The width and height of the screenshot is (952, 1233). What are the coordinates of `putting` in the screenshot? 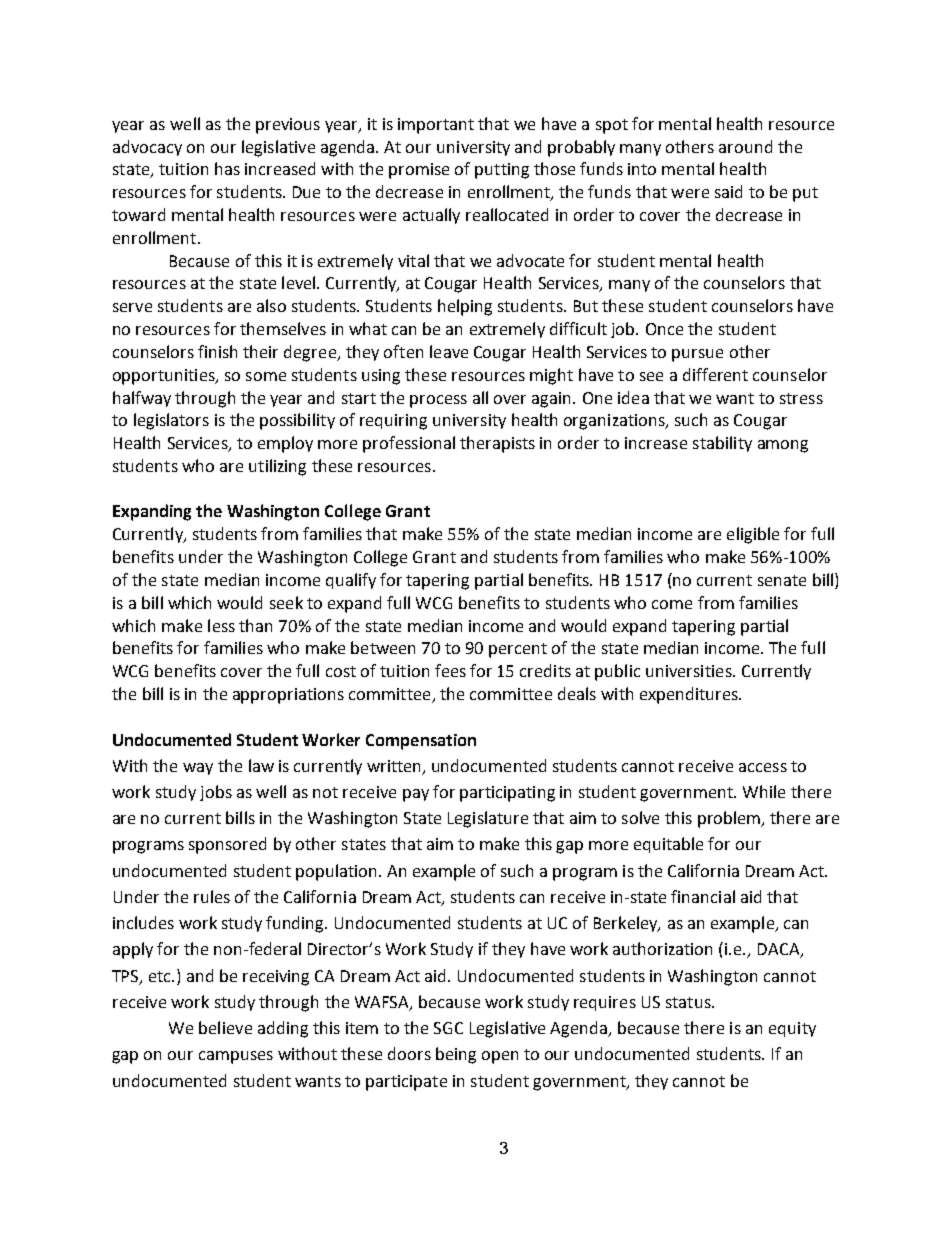 It's located at (502, 171).
